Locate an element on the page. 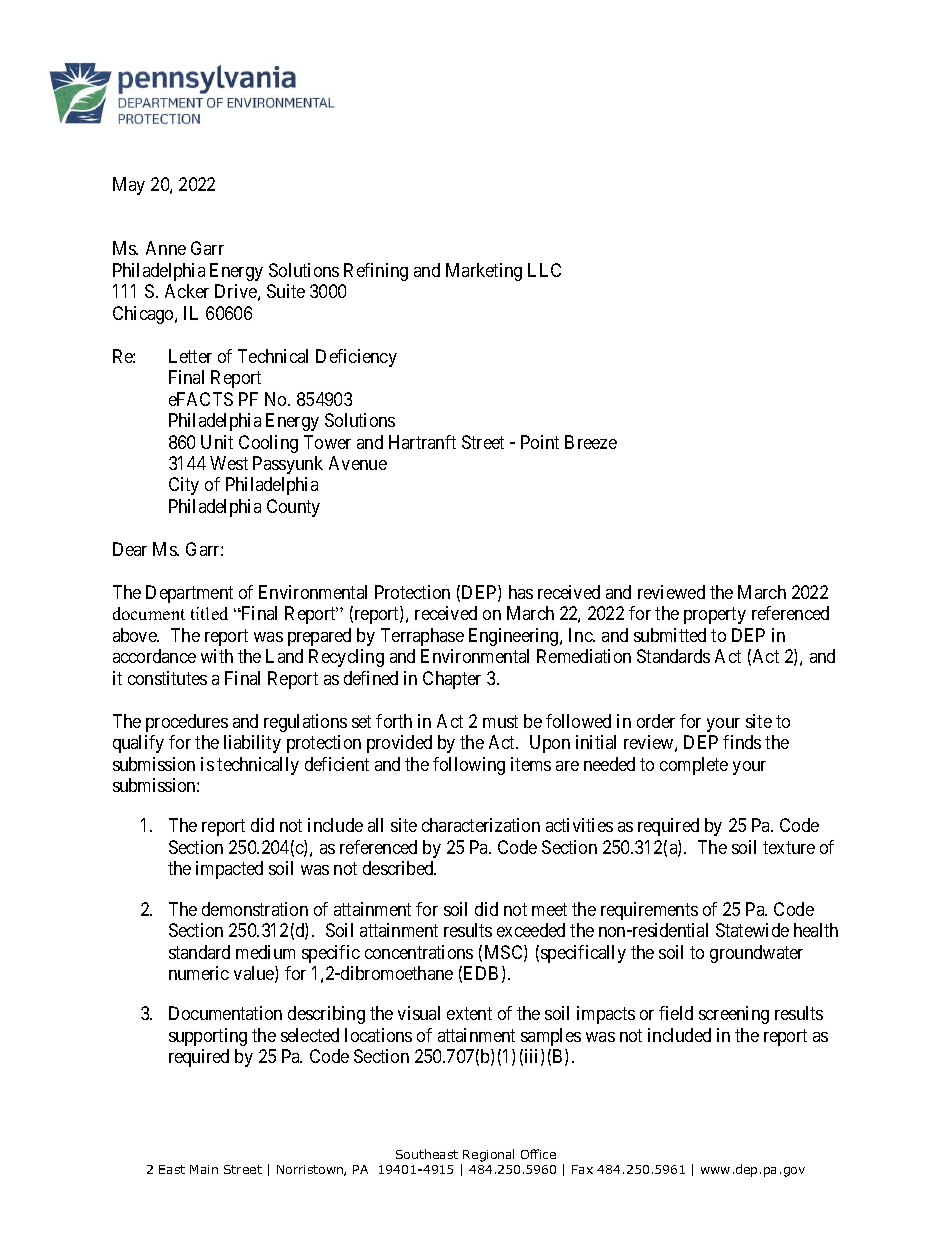 The image size is (952, 1233). submitted is located at coordinates (670, 635).
